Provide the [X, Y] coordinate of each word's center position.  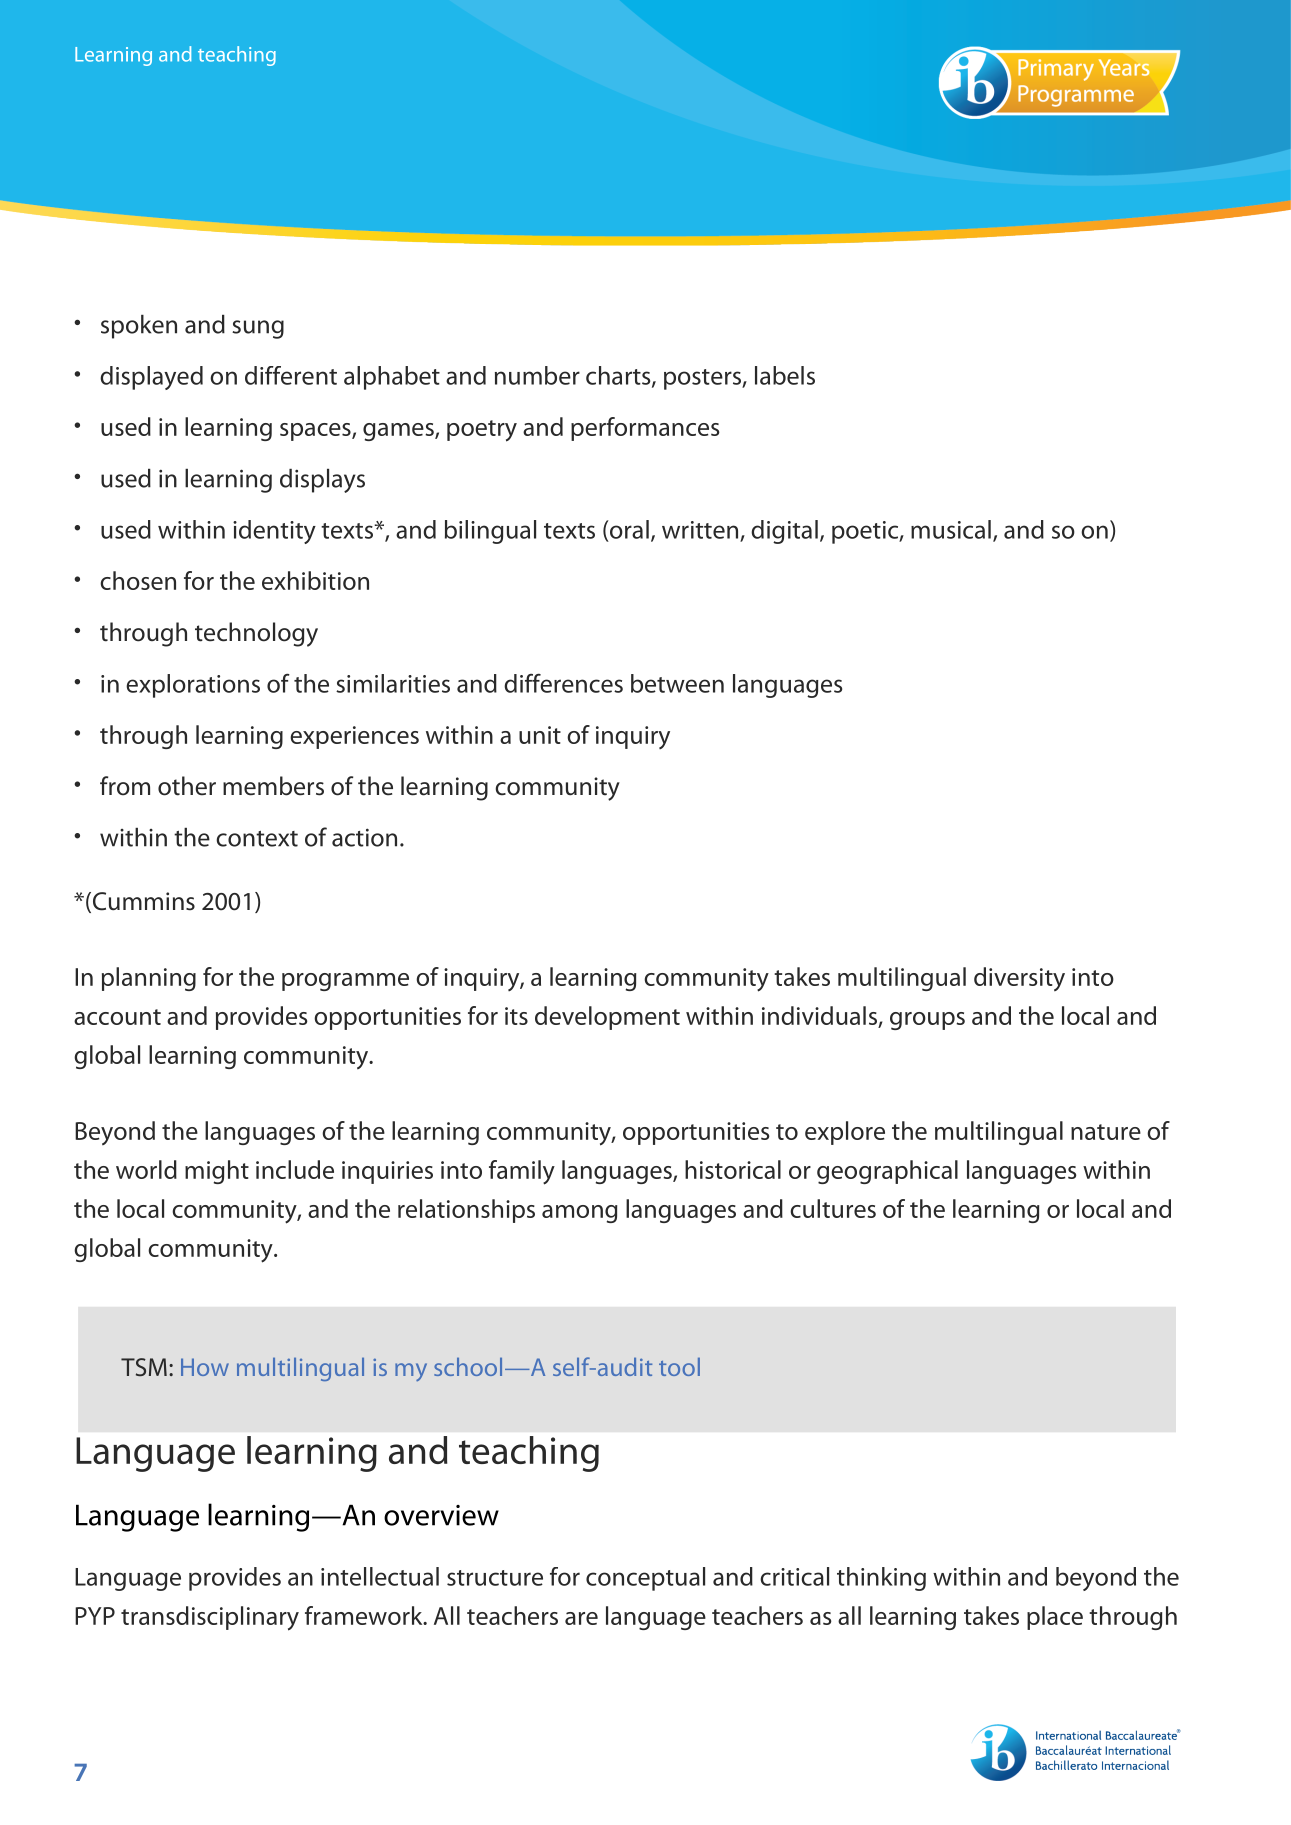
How [205, 1367]
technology [256, 634]
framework [365, 1615]
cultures [833, 1208]
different [291, 375]
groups [927, 1021]
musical [951, 529]
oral [628, 529]
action [364, 837]
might [217, 1172]
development [607, 1018]
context [257, 839]
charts [619, 376]
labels [785, 375]
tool [679, 1367]
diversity [1019, 979]
